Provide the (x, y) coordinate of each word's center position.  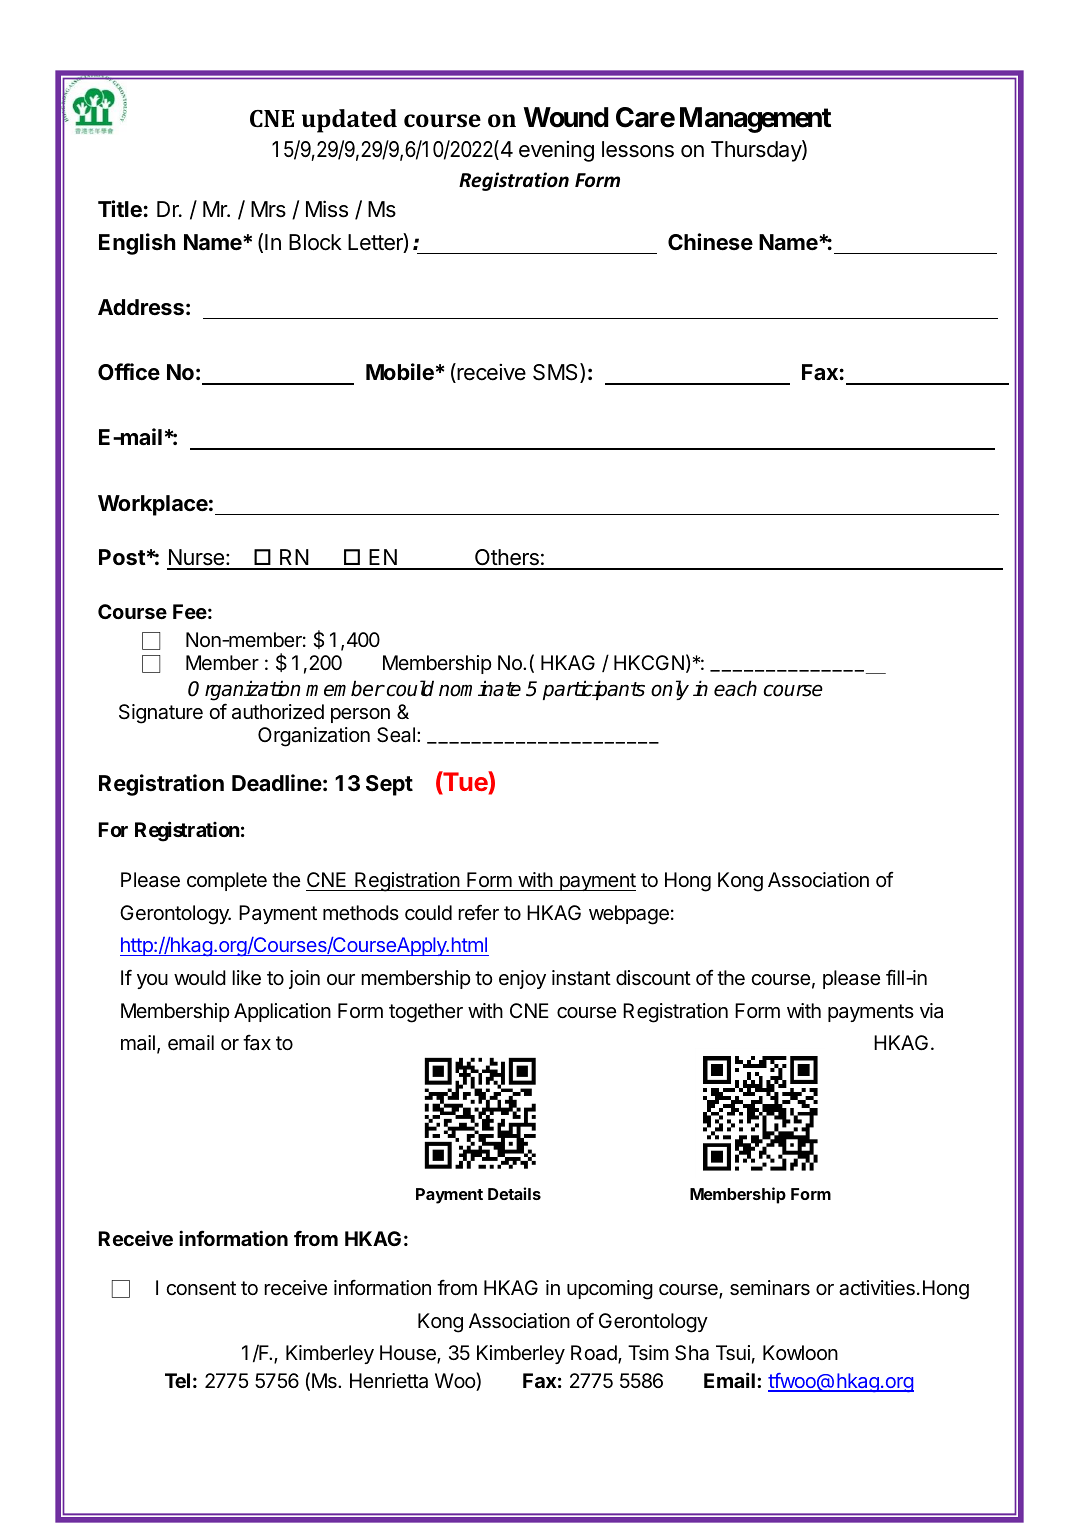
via (931, 1011)
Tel (177, 1380)
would (200, 977)
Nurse (196, 559)
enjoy (522, 979)
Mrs (268, 209)
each (735, 688)
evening (556, 151)
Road (595, 1354)
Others (506, 559)
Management (755, 120)
